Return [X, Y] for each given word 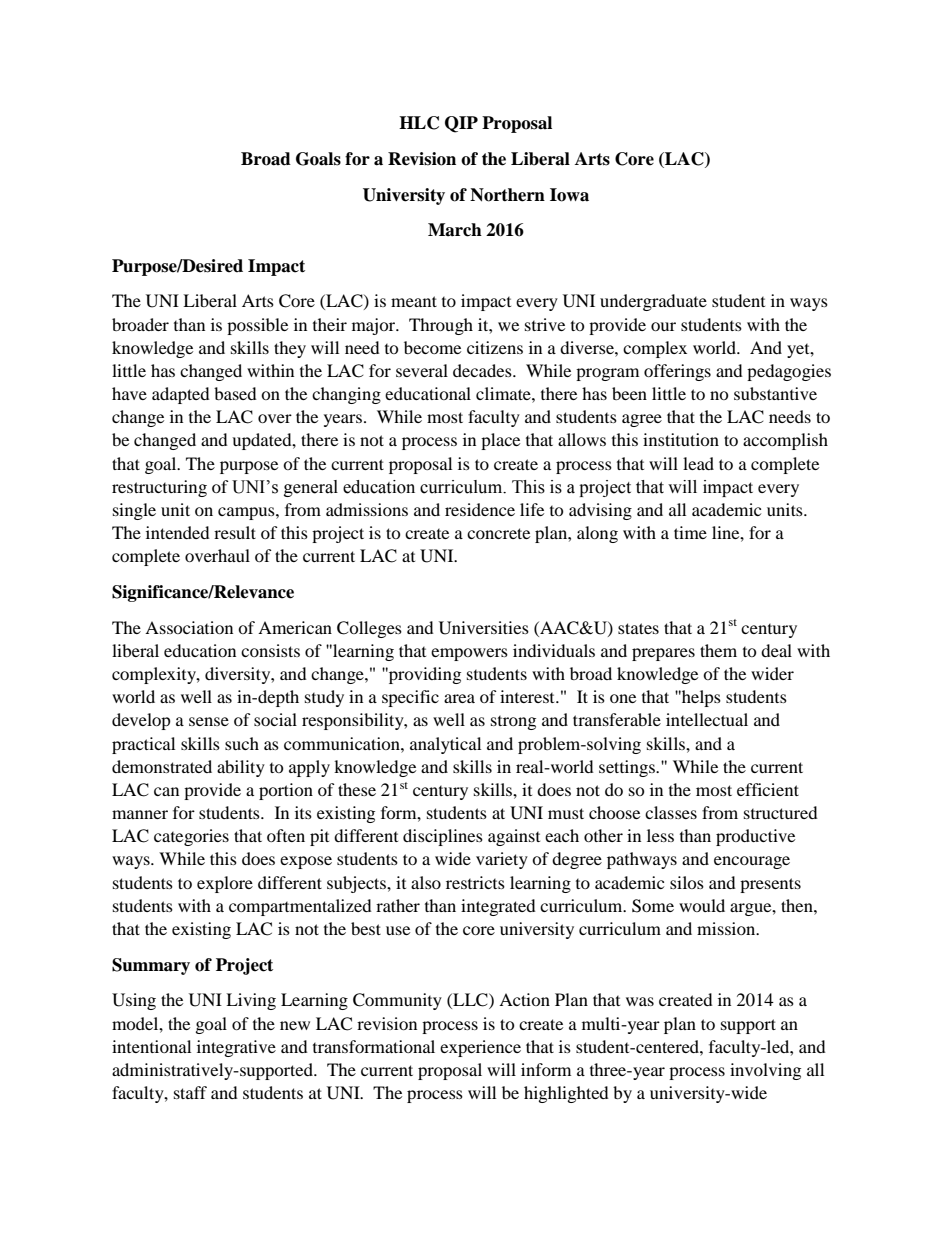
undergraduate [653, 302]
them [718, 650]
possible [257, 326]
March [455, 230]
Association [189, 627]
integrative [236, 1048]
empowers [469, 654]
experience [480, 1048]
